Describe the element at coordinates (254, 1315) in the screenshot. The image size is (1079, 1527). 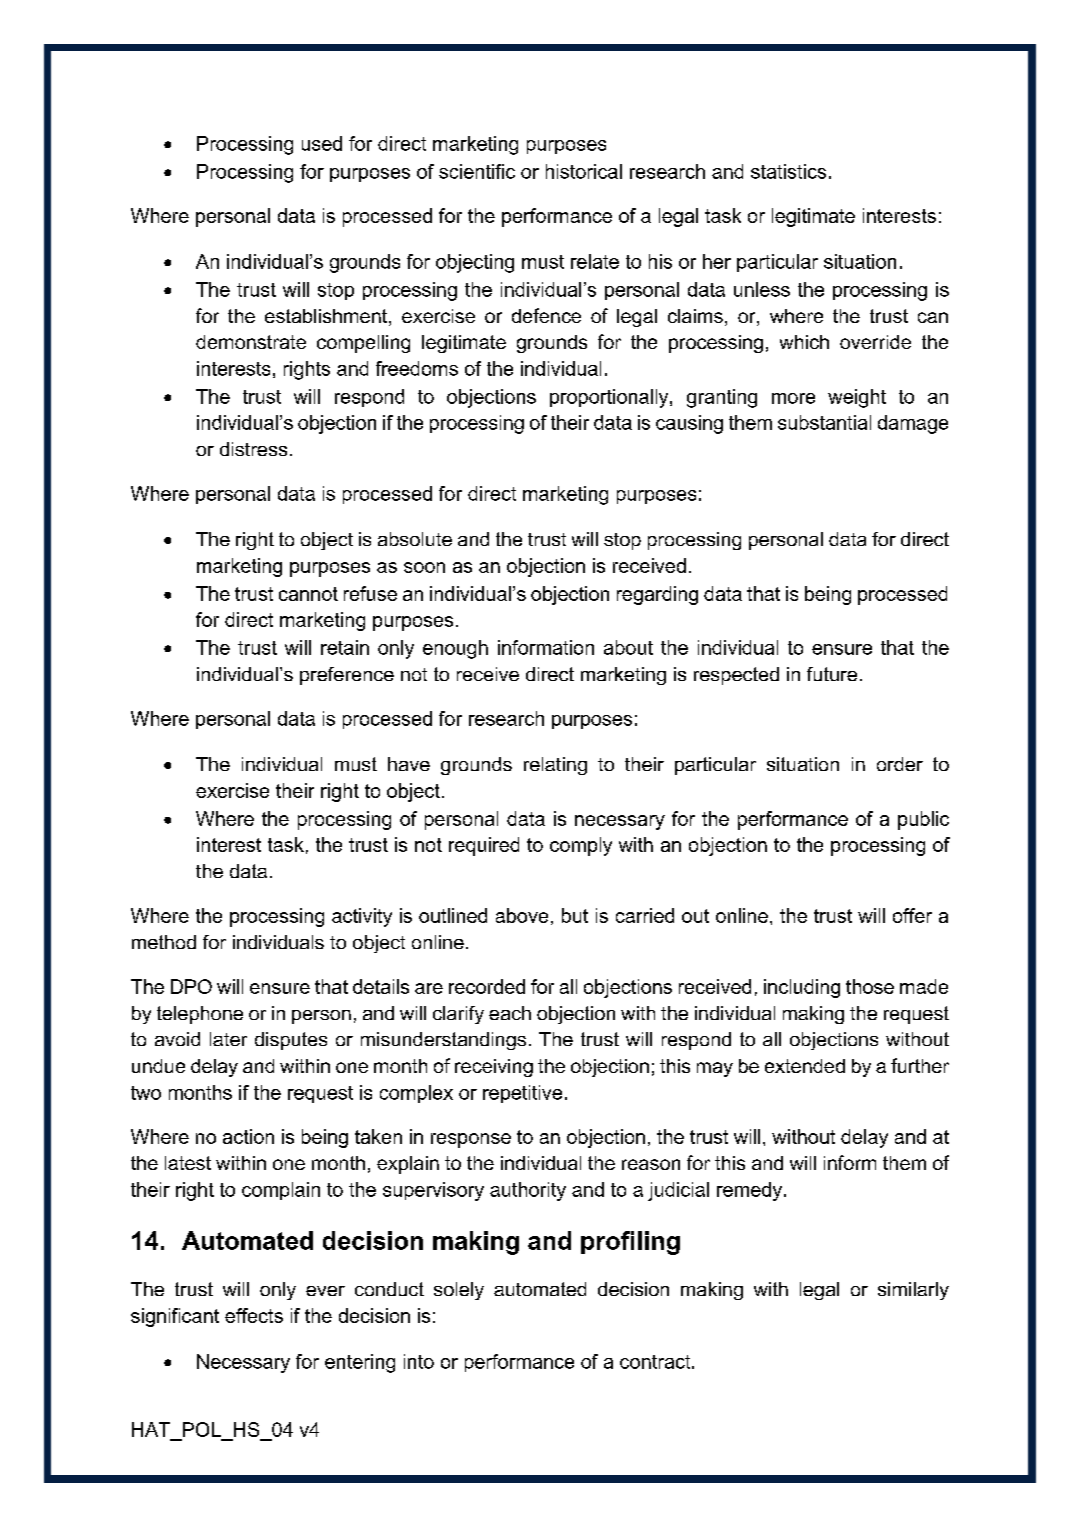
I see `effects` at that location.
